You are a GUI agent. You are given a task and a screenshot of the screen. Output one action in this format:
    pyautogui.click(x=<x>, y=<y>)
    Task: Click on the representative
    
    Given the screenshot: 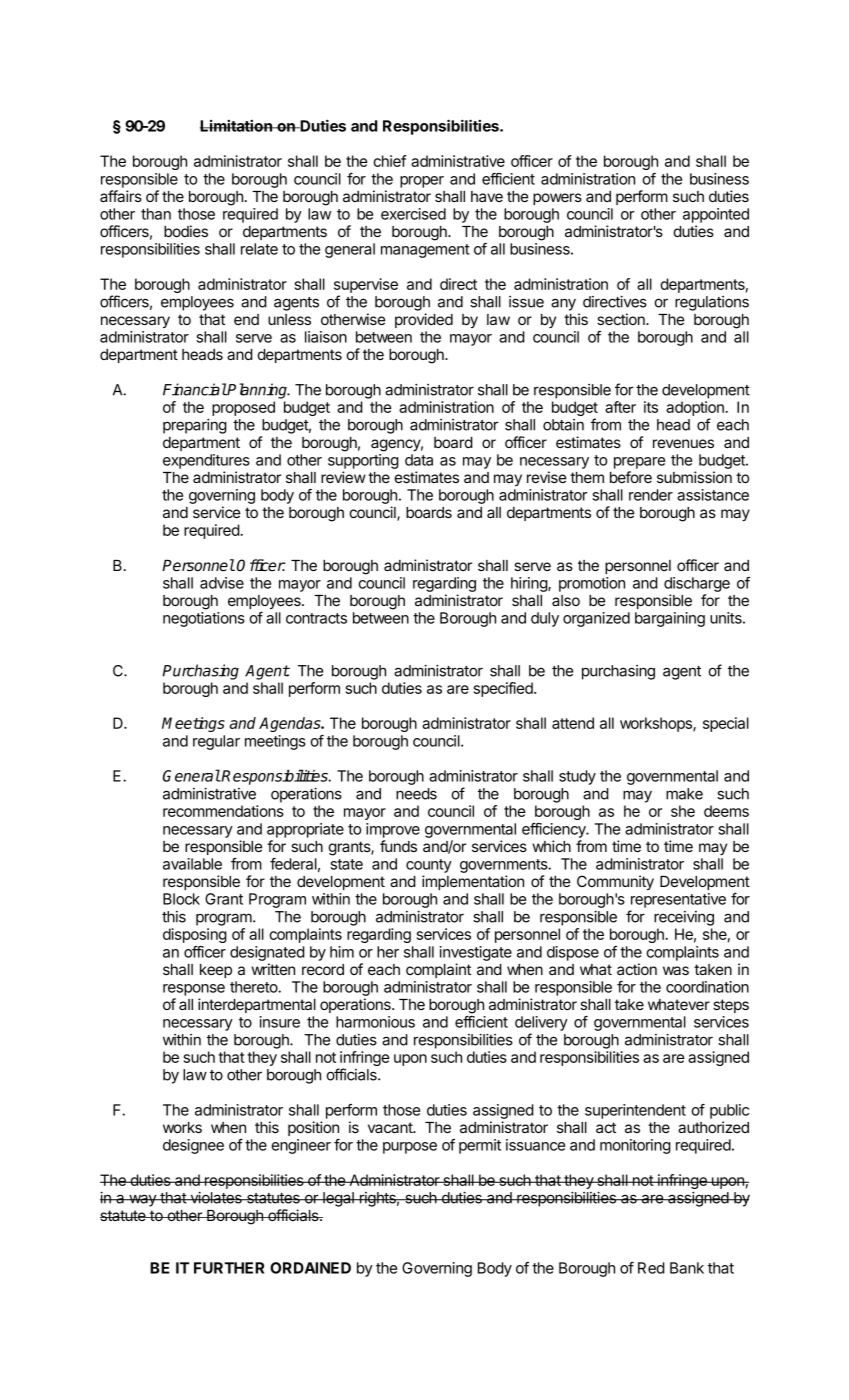 What is the action you would take?
    pyautogui.click(x=678, y=900)
